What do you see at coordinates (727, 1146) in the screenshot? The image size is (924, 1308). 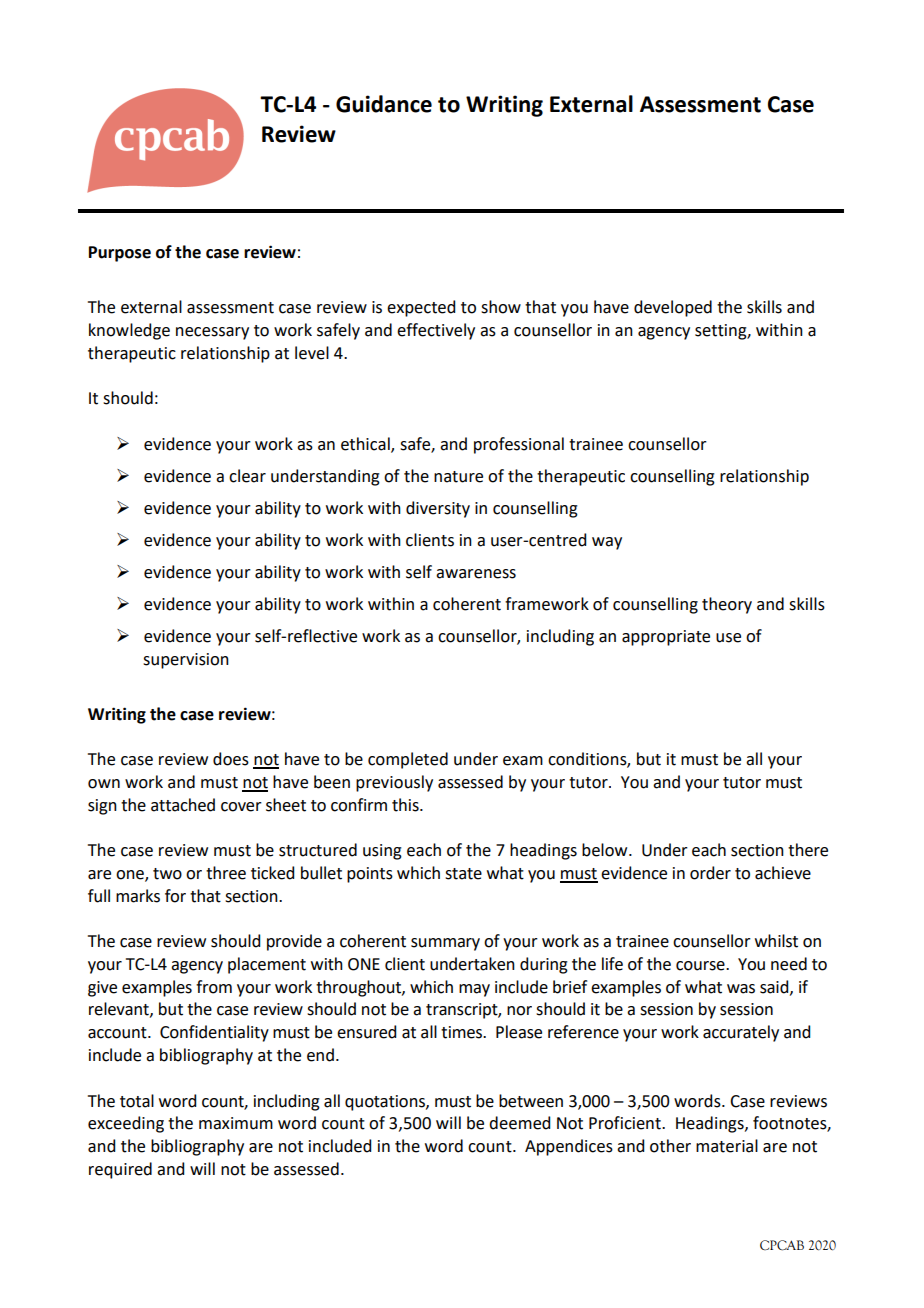 I see `material` at bounding box center [727, 1146].
